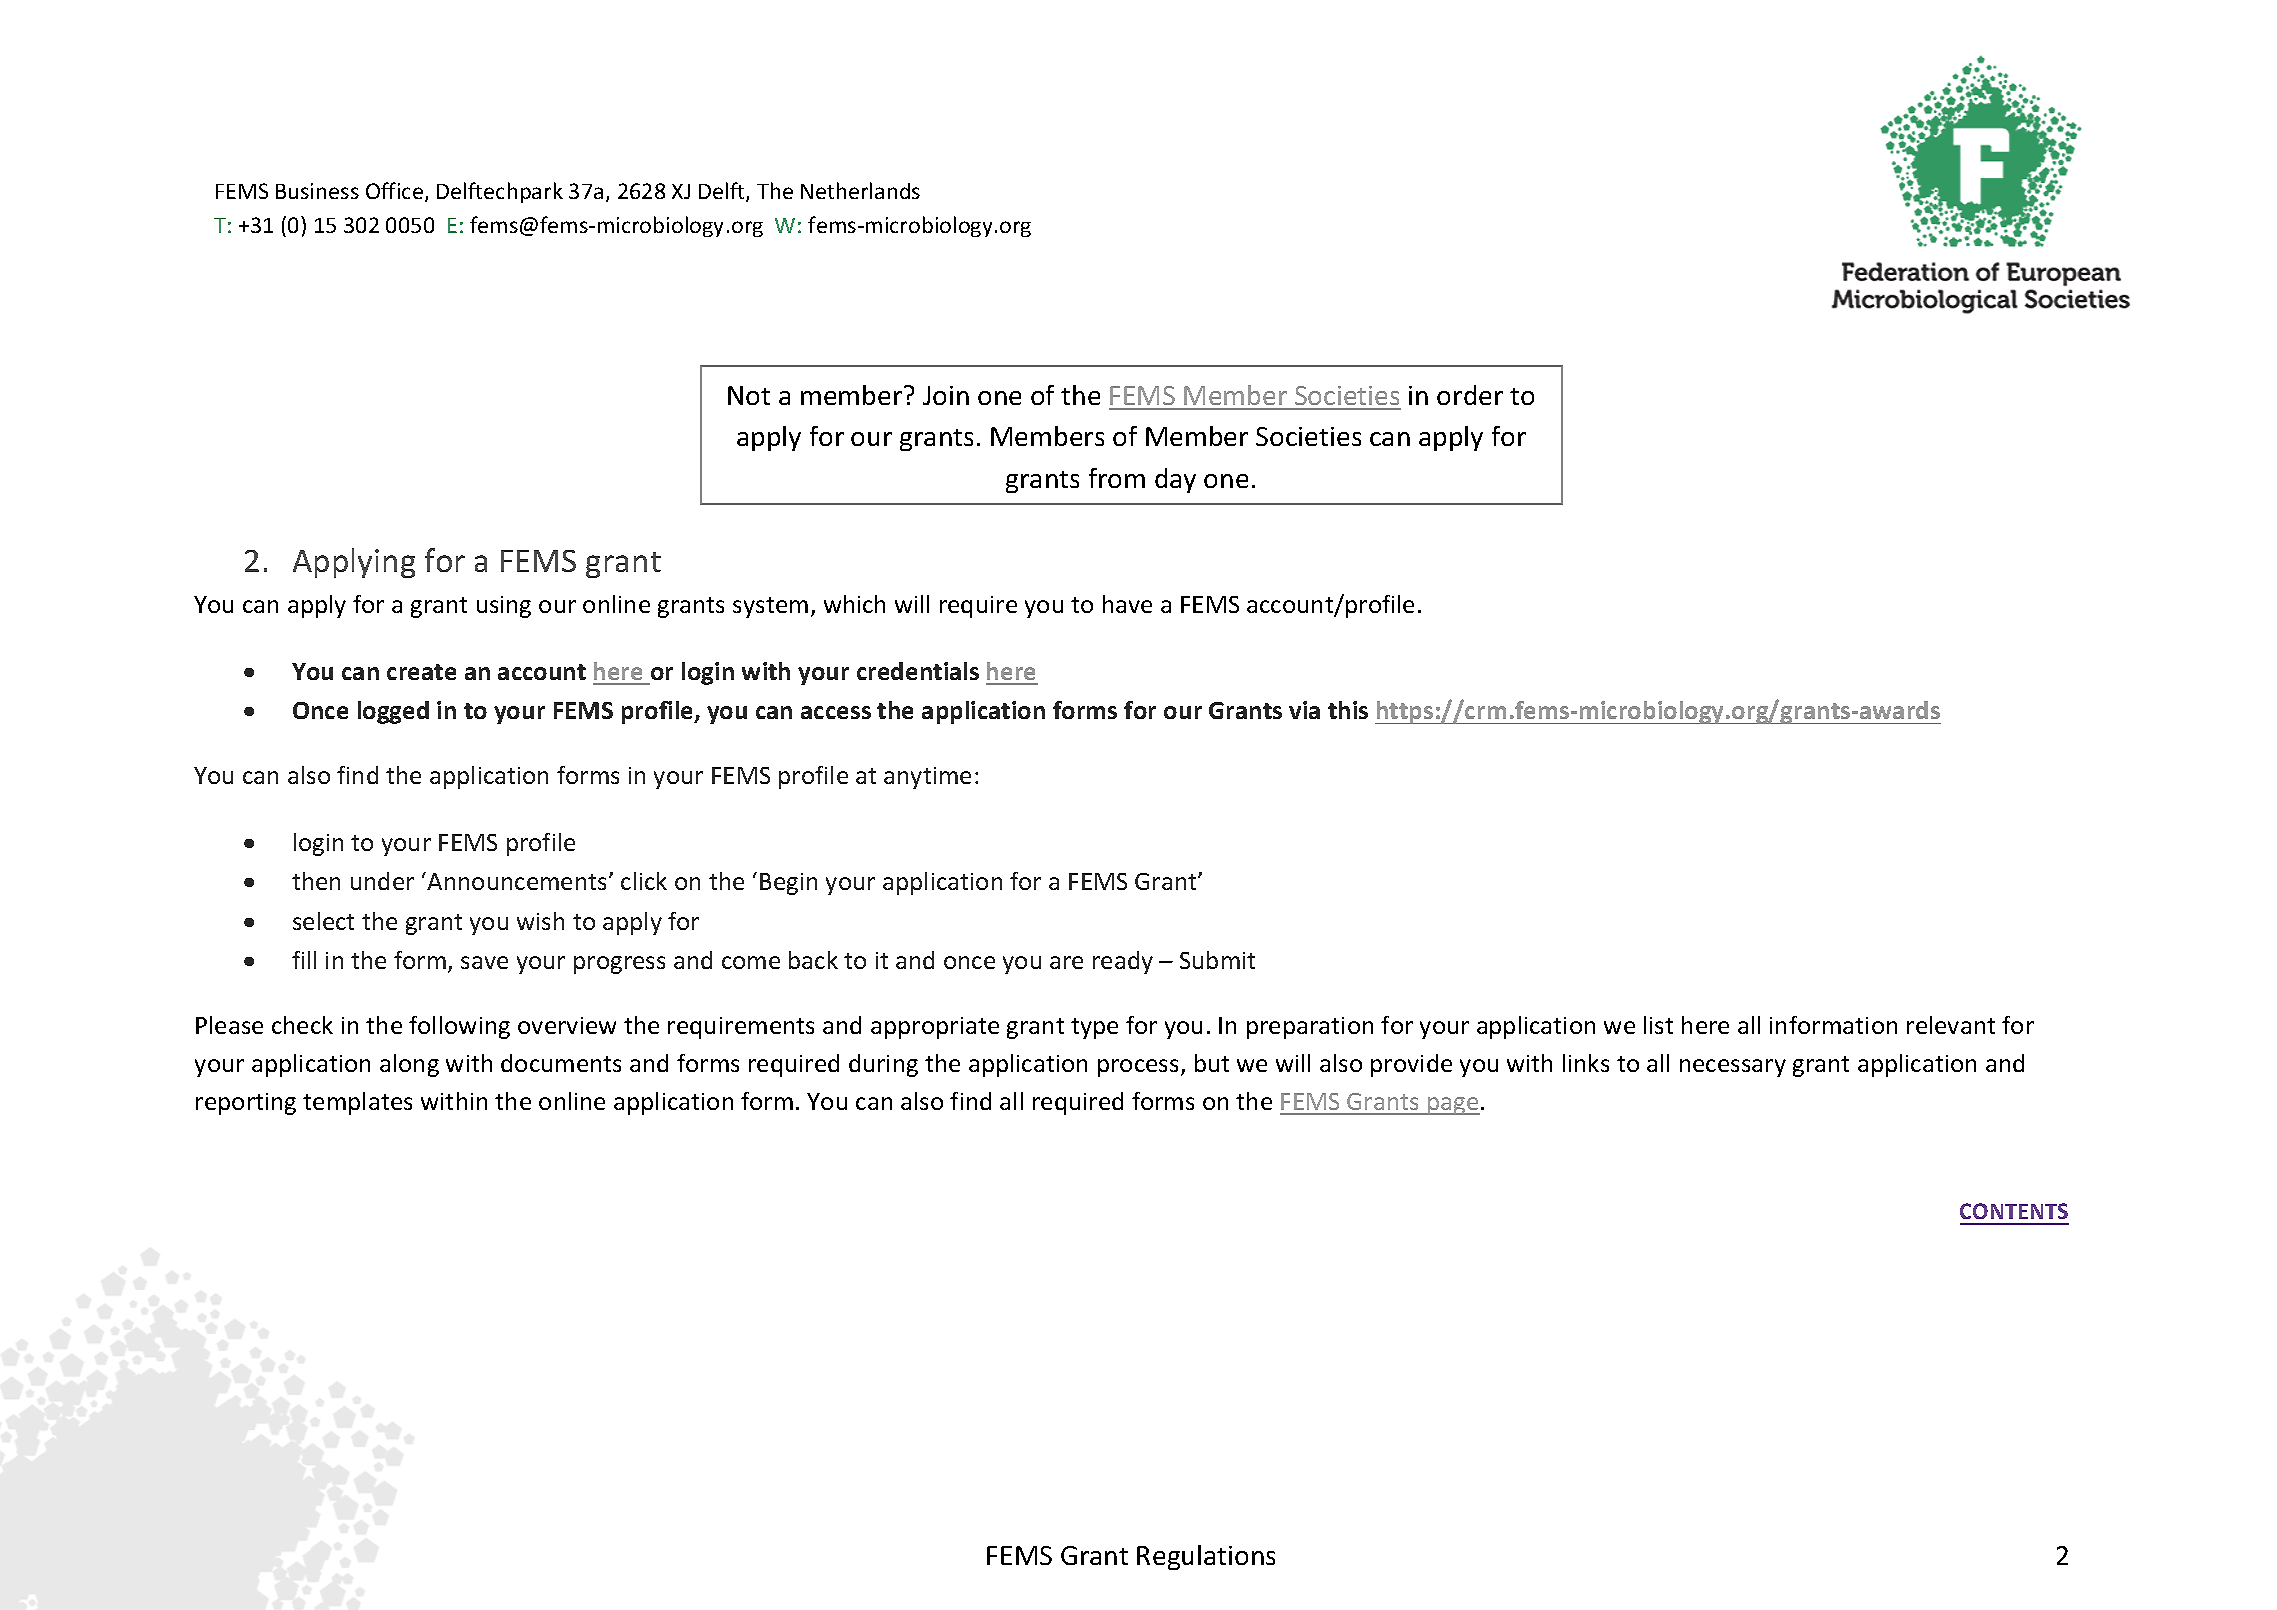 Image resolution: width=2277 pixels, height=1610 pixels. I want to click on Office, so click(396, 192).
